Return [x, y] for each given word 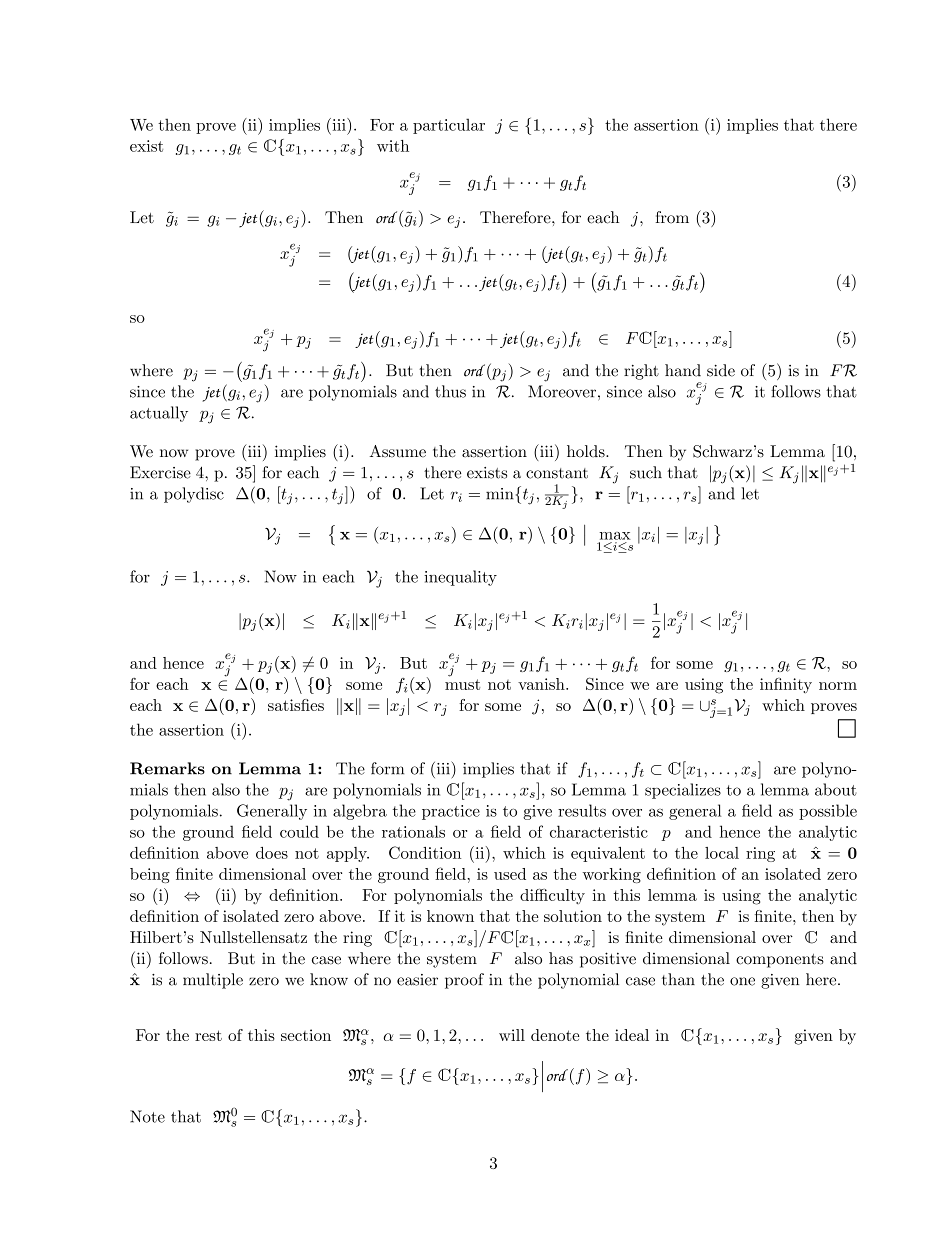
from [672, 217]
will [512, 1035]
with [393, 146]
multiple [213, 981]
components [780, 961]
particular [449, 126]
